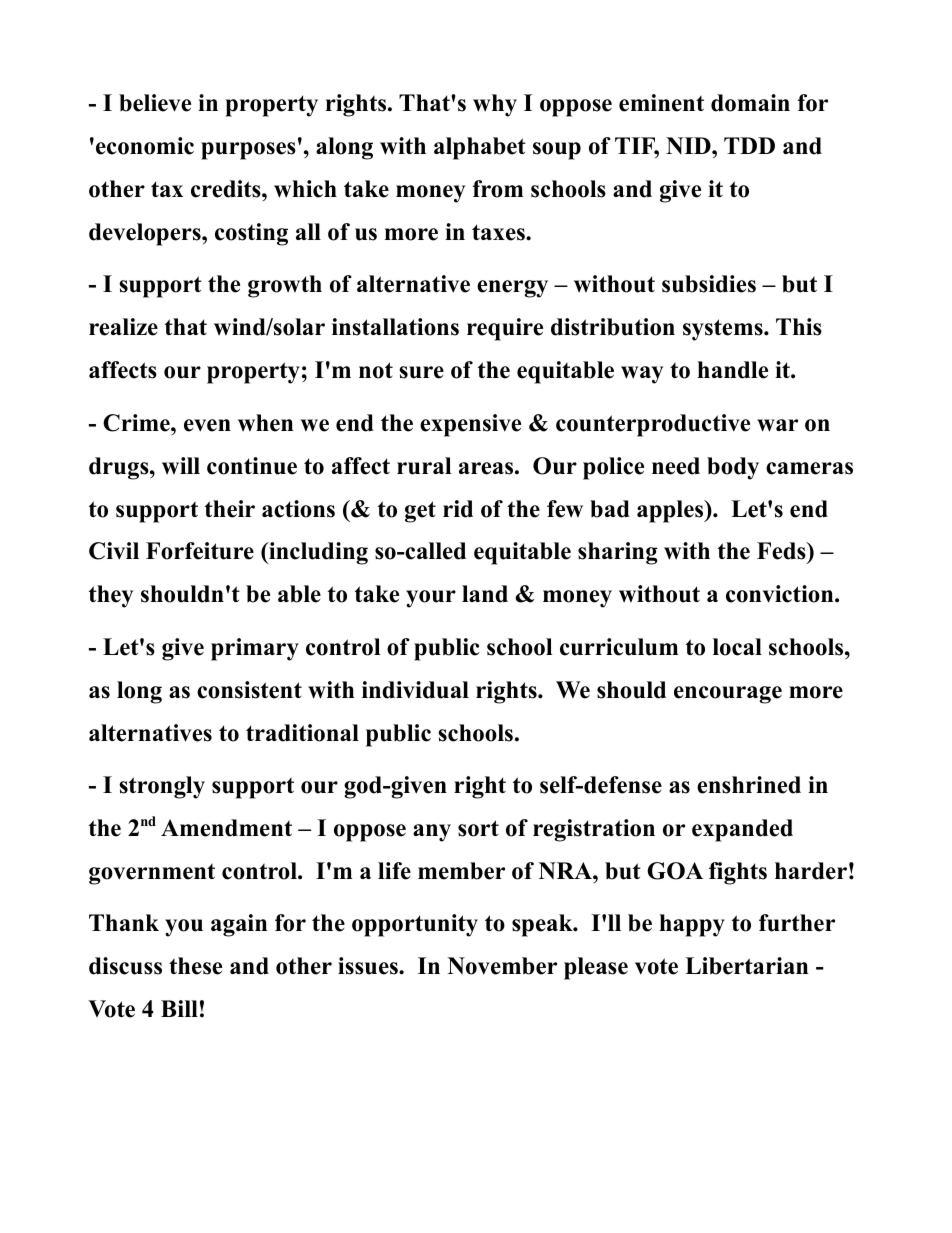  Describe the element at coordinates (207, 425) in the image. I see `even` at that location.
